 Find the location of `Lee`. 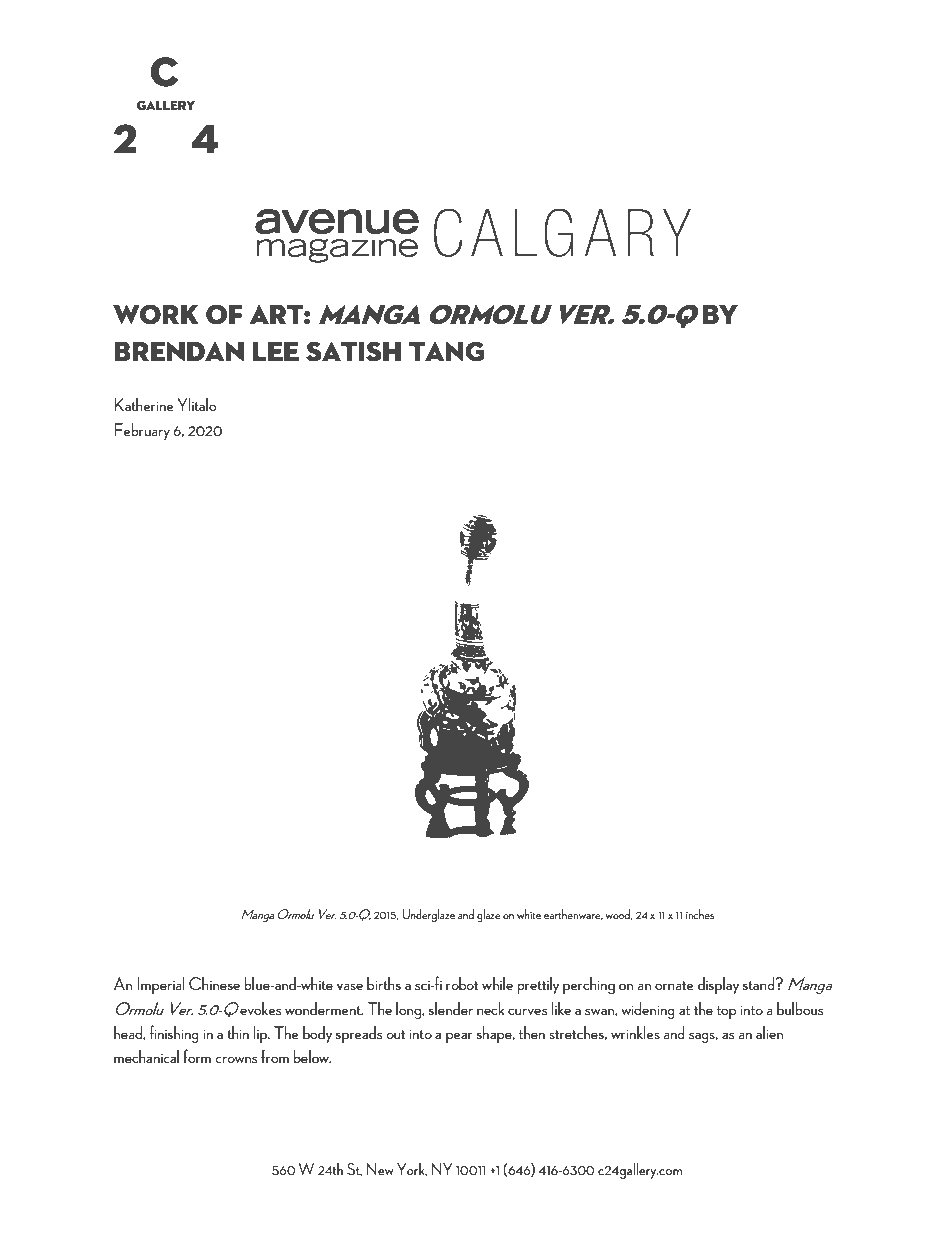

Lee is located at coordinates (276, 351).
